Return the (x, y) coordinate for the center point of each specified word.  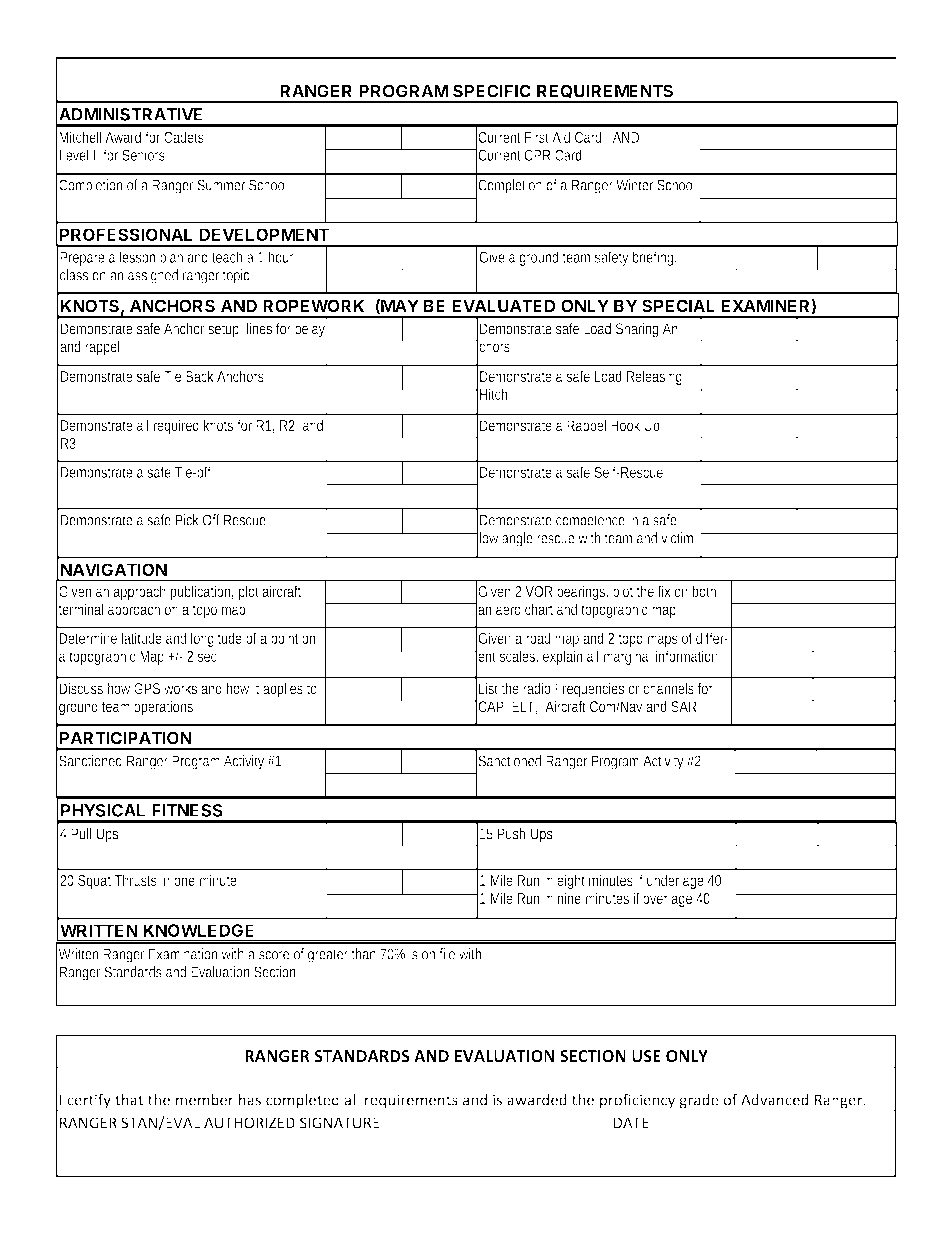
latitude (142, 638)
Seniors (143, 155)
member (205, 1099)
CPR (537, 155)
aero (508, 610)
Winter (634, 185)
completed (302, 1102)
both (704, 591)
